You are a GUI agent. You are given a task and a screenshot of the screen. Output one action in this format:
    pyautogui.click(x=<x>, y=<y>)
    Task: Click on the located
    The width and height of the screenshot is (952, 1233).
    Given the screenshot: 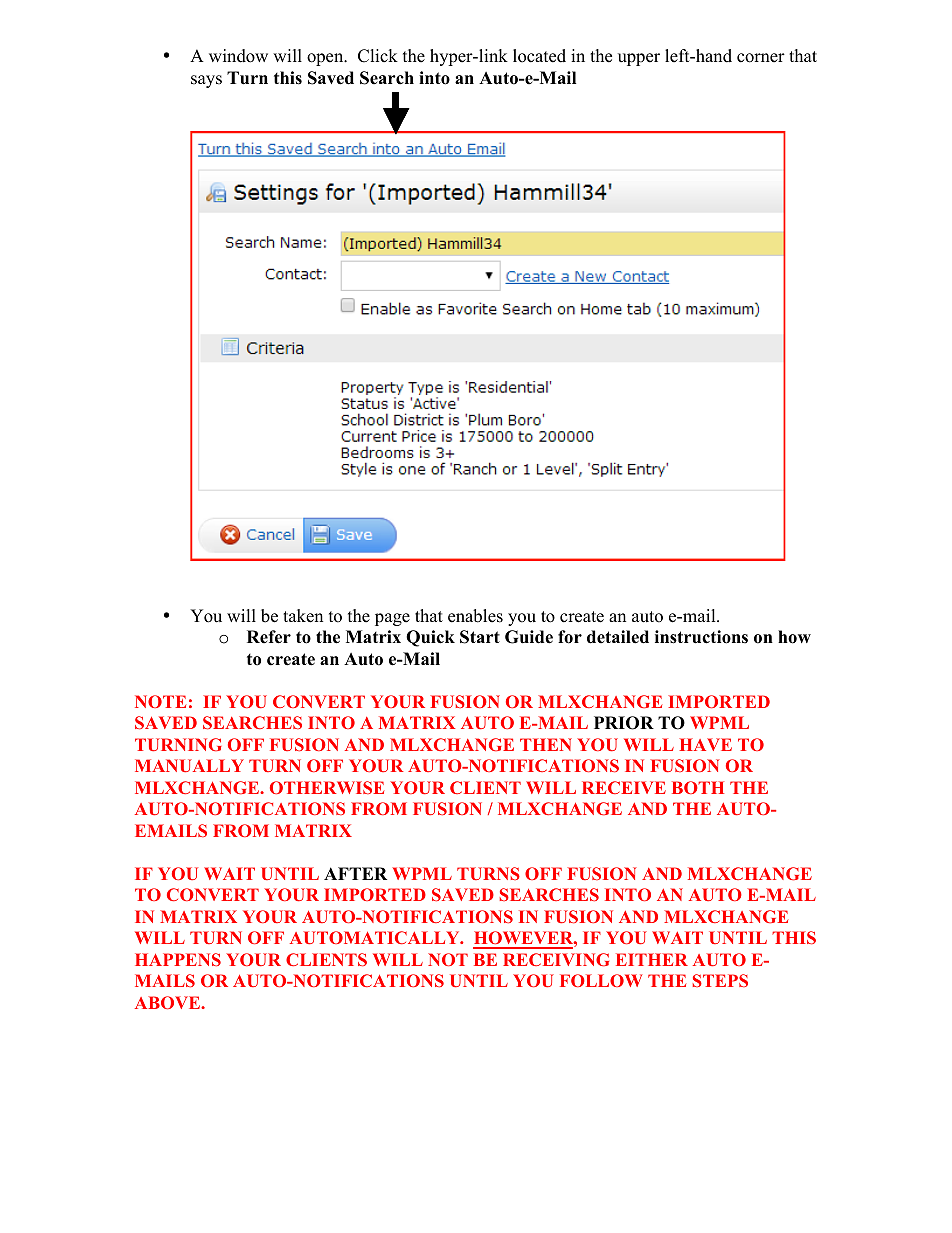 What is the action you would take?
    pyautogui.click(x=539, y=56)
